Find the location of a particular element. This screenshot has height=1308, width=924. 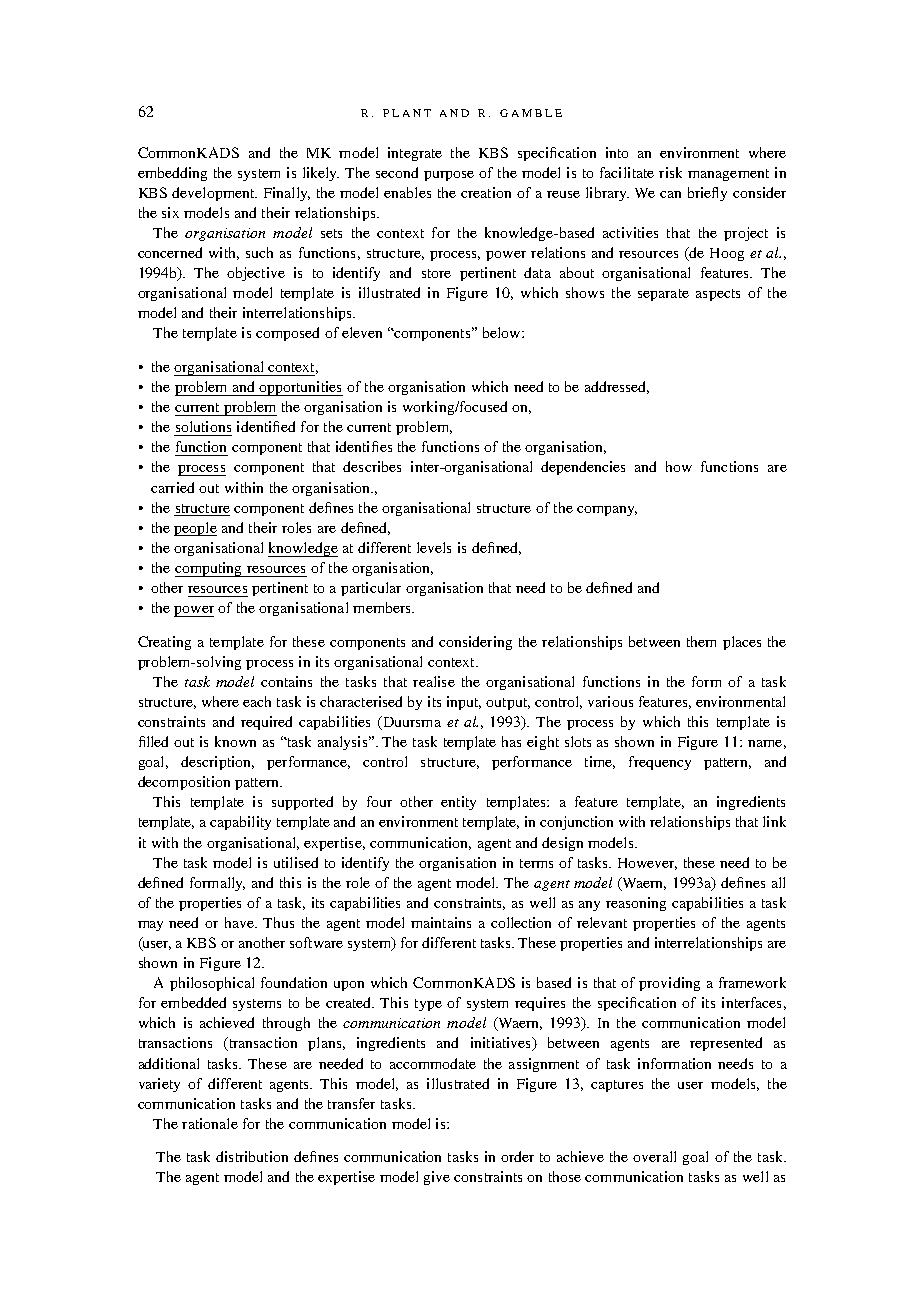

realise is located at coordinates (434, 681).
